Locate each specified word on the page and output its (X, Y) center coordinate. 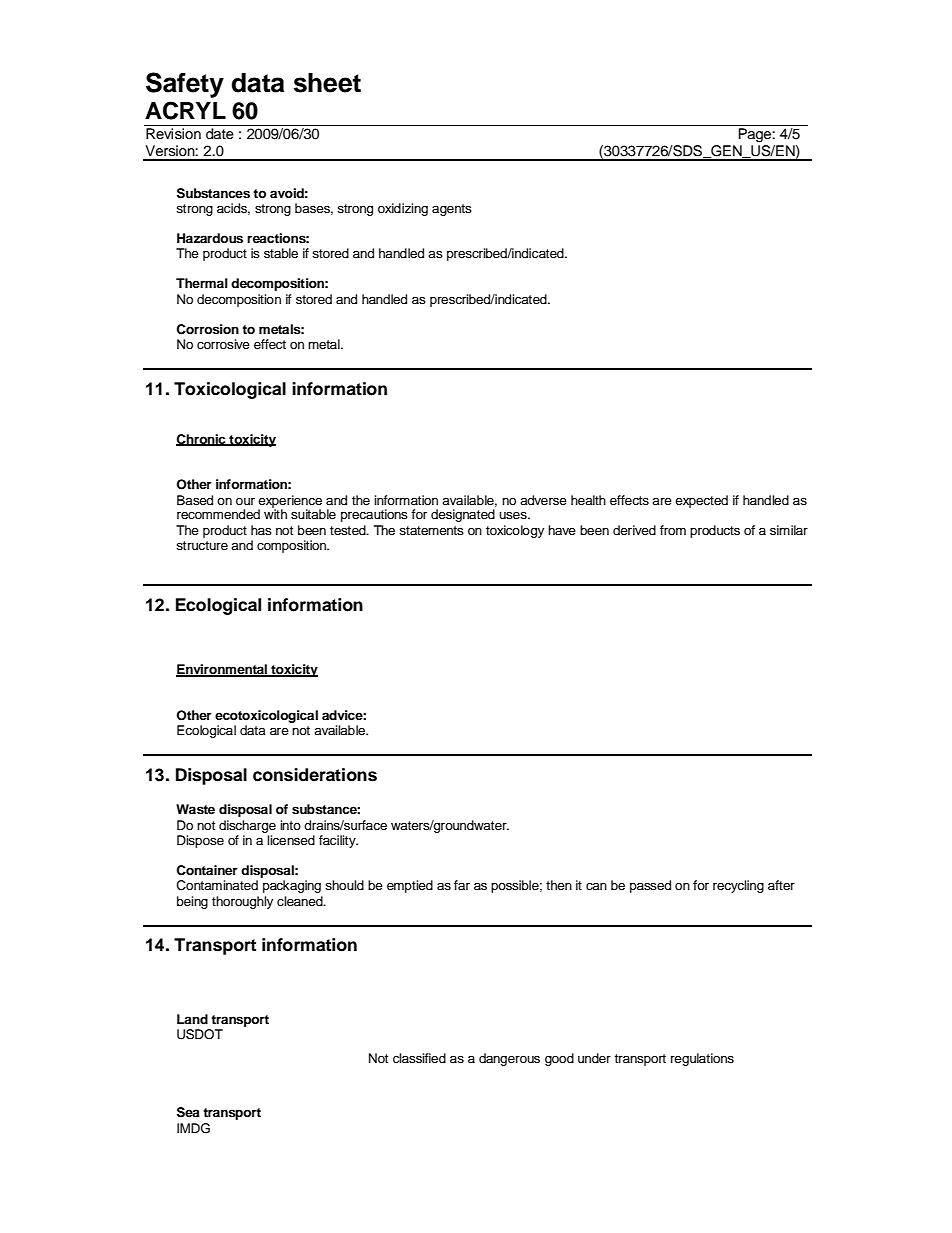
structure (202, 545)
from (673, 530)
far (462, 885)
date (220, 134)
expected (701, 501)
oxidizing (403, 209)
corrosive (223, 344)
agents (452, 210)
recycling (738, 886)
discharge (247, 826)
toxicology (515, 531)
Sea (188, 1112)
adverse (543, 500)
